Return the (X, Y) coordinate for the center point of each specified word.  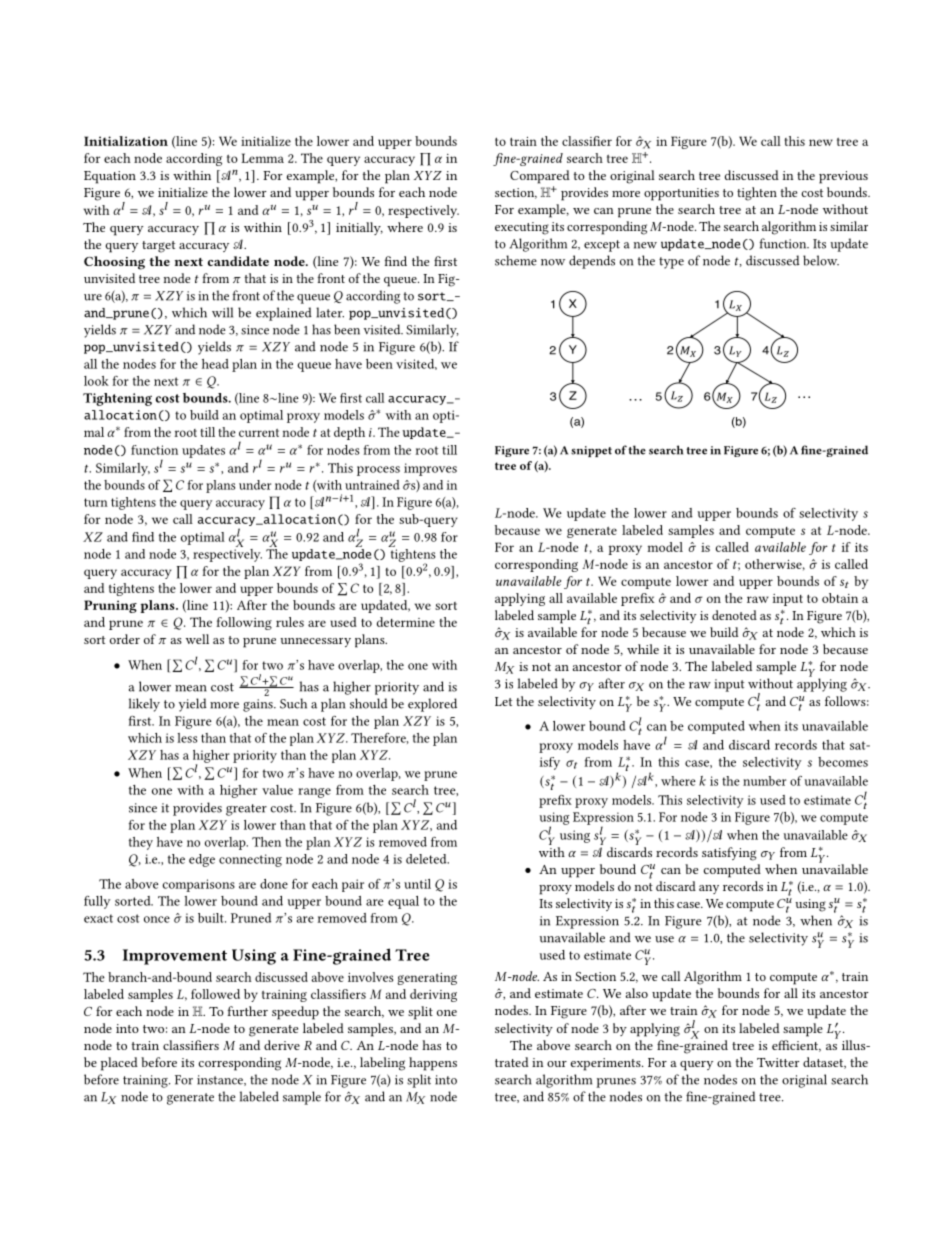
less (187, 738)
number (764, 781)
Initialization (126, 141)
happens (433, 1064)
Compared (540, 177)
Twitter (778, 1062)
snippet (591, 451)
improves (430, 469)
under (255, 485)
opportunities (681, 194)
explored (432, 705)
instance (221, 1080)
